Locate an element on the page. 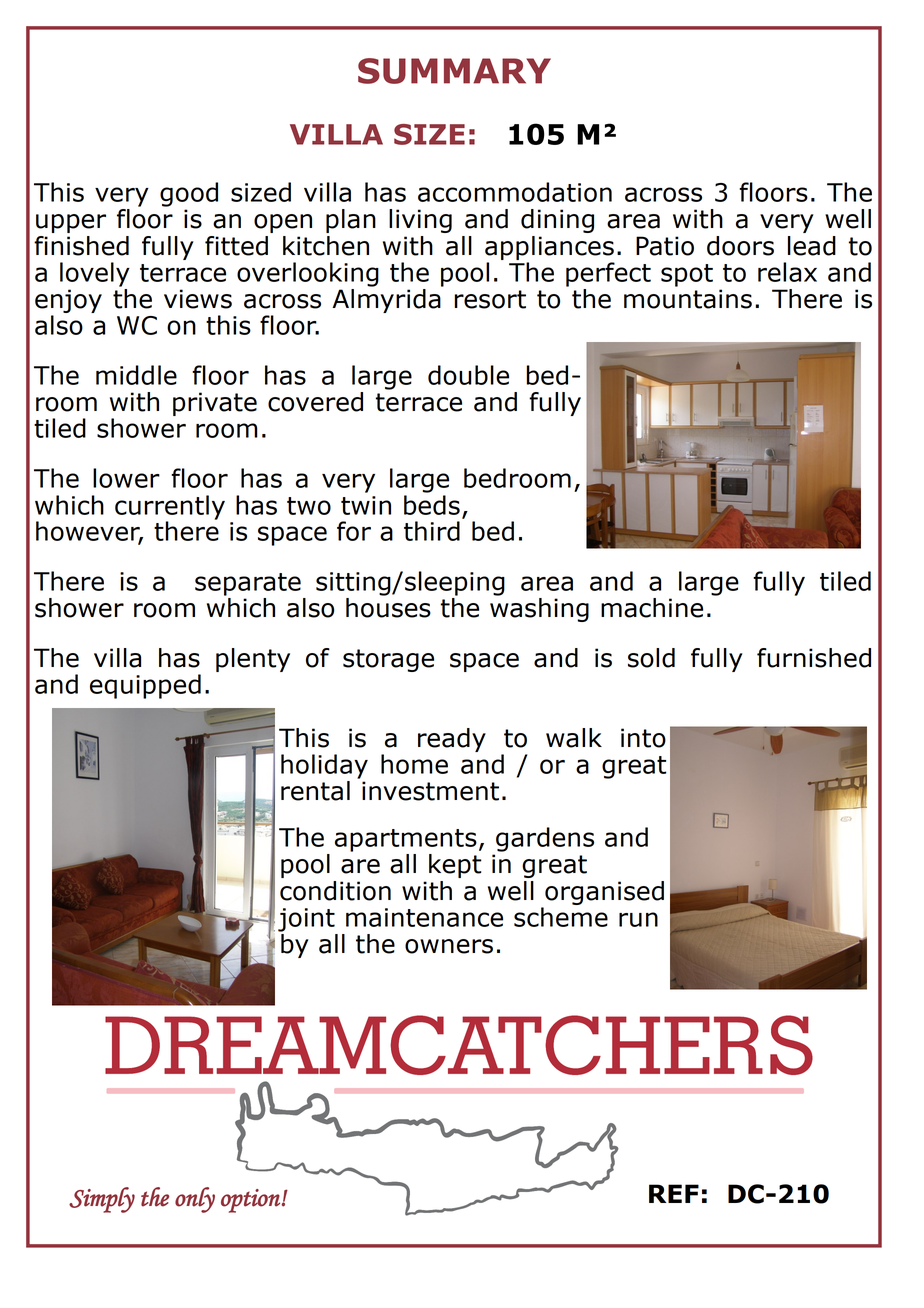 Image resolution: width=924 pixels, height=1308 pixels. only is located at coordinates (195, 1200).
